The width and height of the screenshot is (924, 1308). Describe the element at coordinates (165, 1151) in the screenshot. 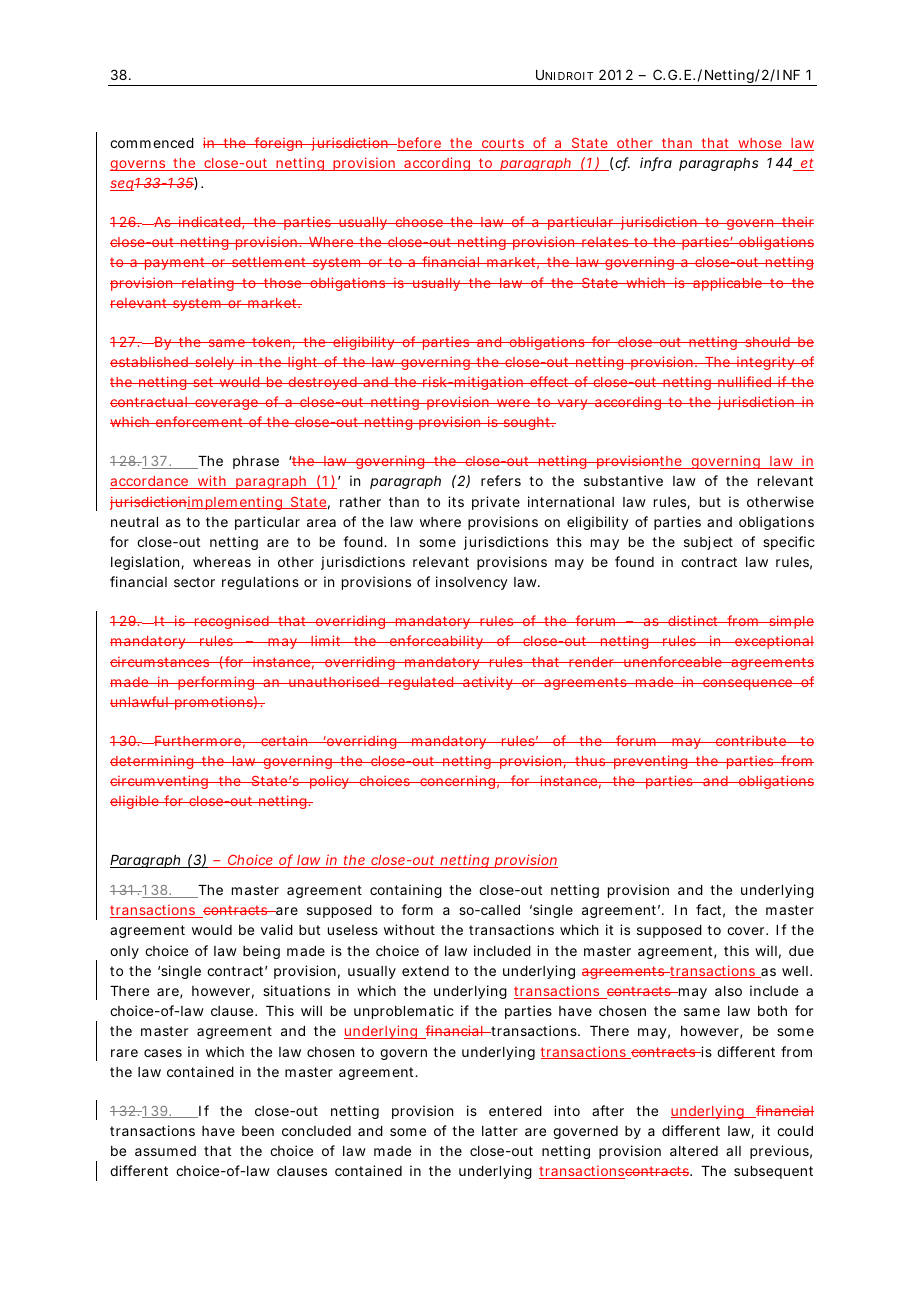

I see `assumed` at that location.
